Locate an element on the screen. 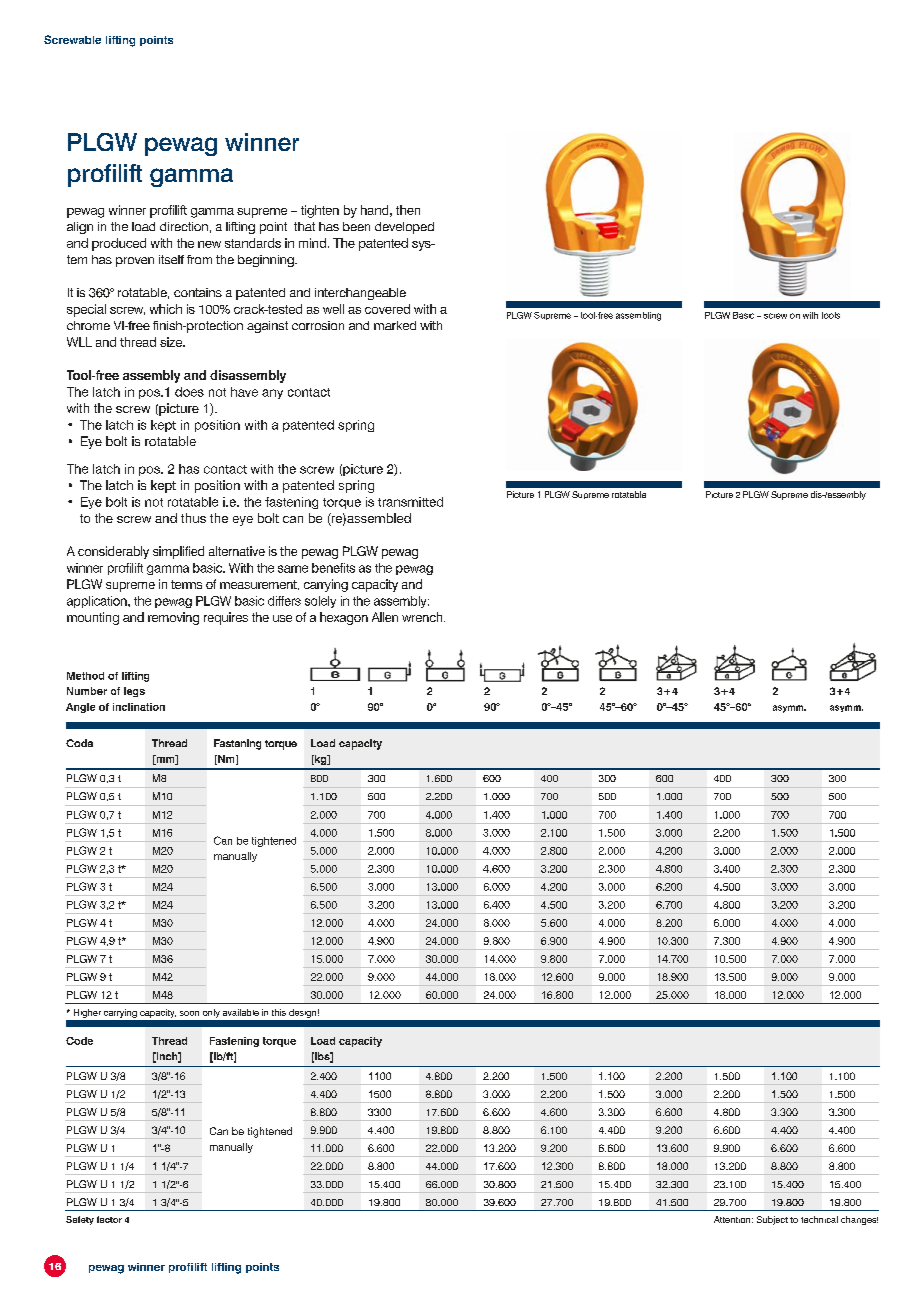  hexagon is located at coordinates (344, 618).
